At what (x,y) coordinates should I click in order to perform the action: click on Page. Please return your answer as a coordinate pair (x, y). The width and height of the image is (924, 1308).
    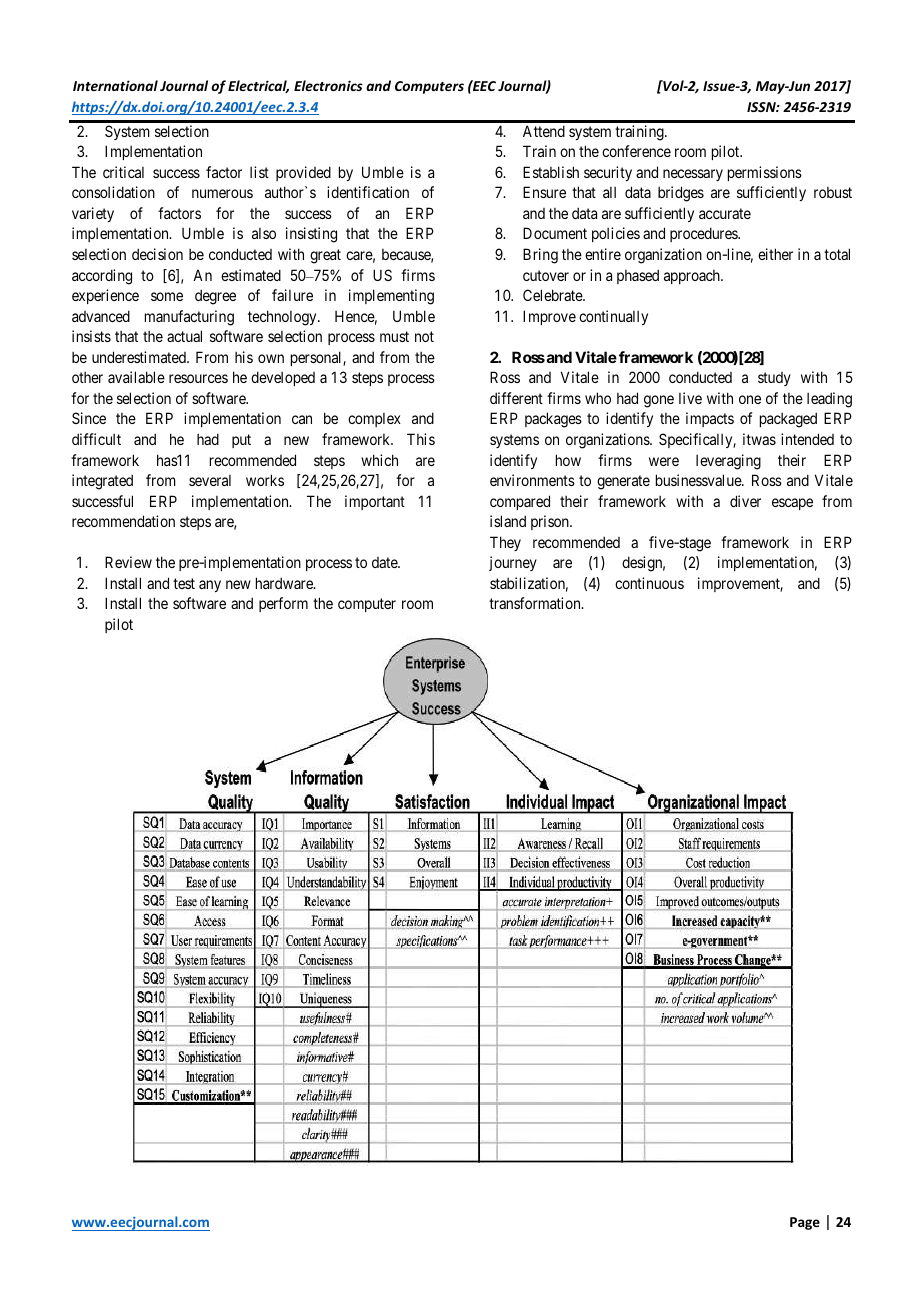
    Looking at the image, I should click on (805, 1223).
